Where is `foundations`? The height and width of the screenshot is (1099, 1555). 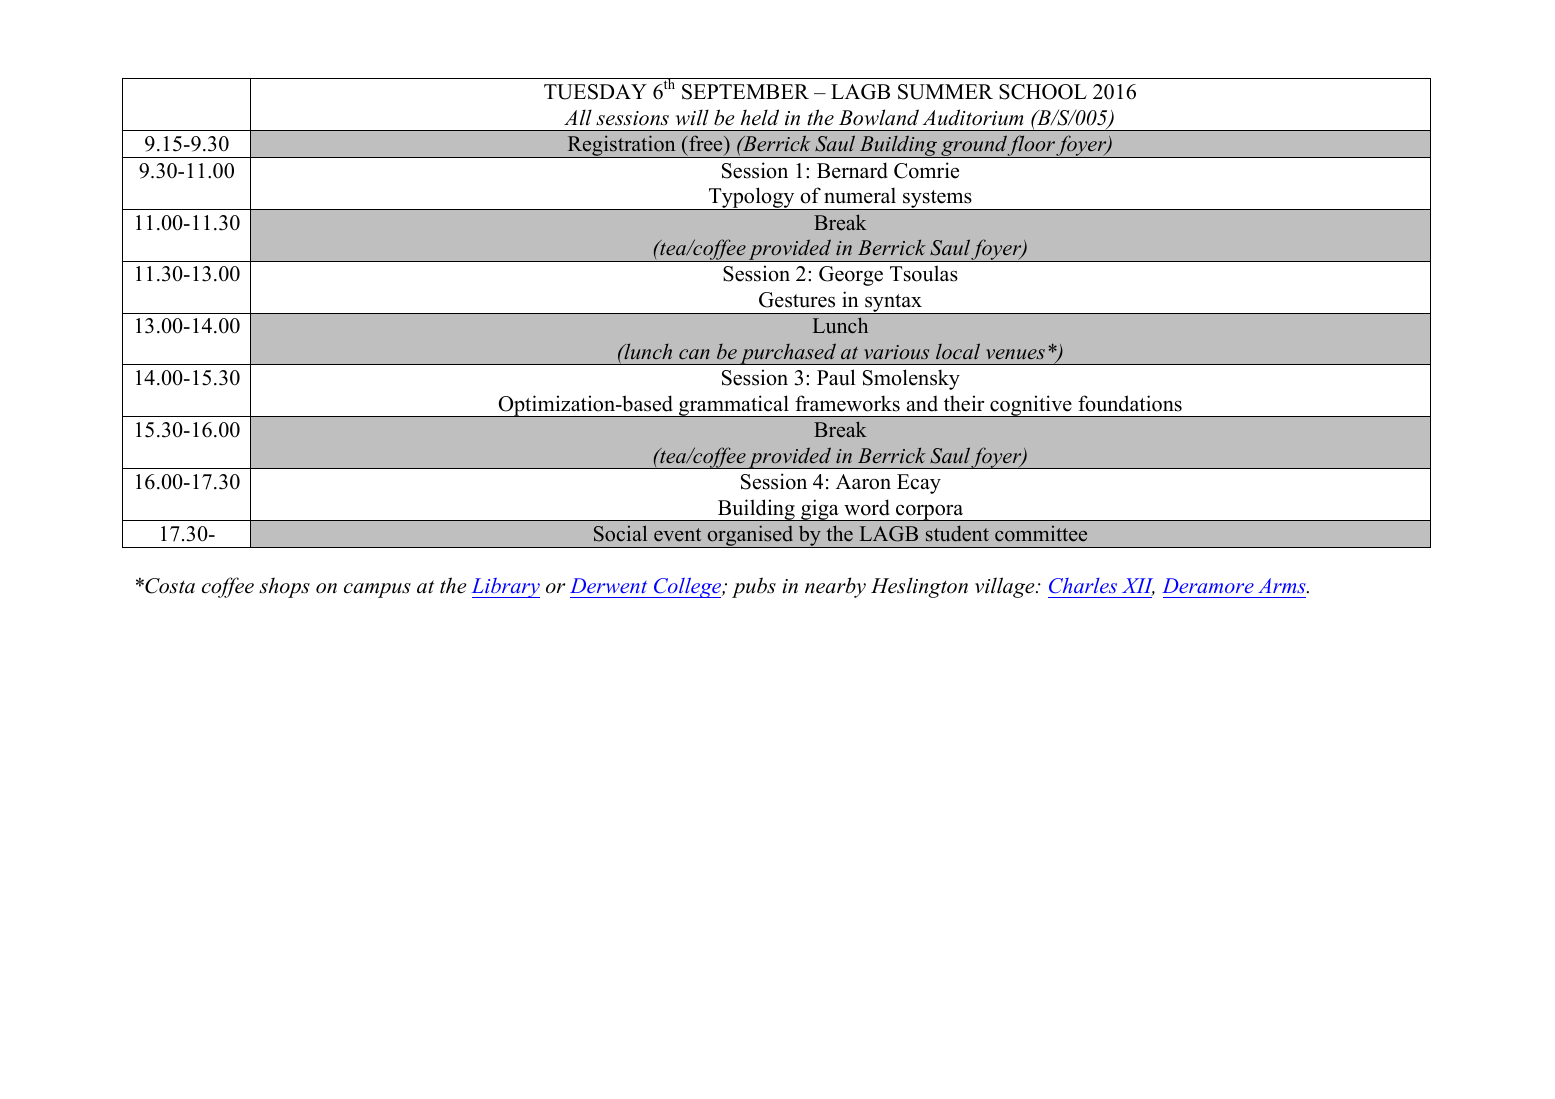 foundations is located at coordinates (1130, 403).
